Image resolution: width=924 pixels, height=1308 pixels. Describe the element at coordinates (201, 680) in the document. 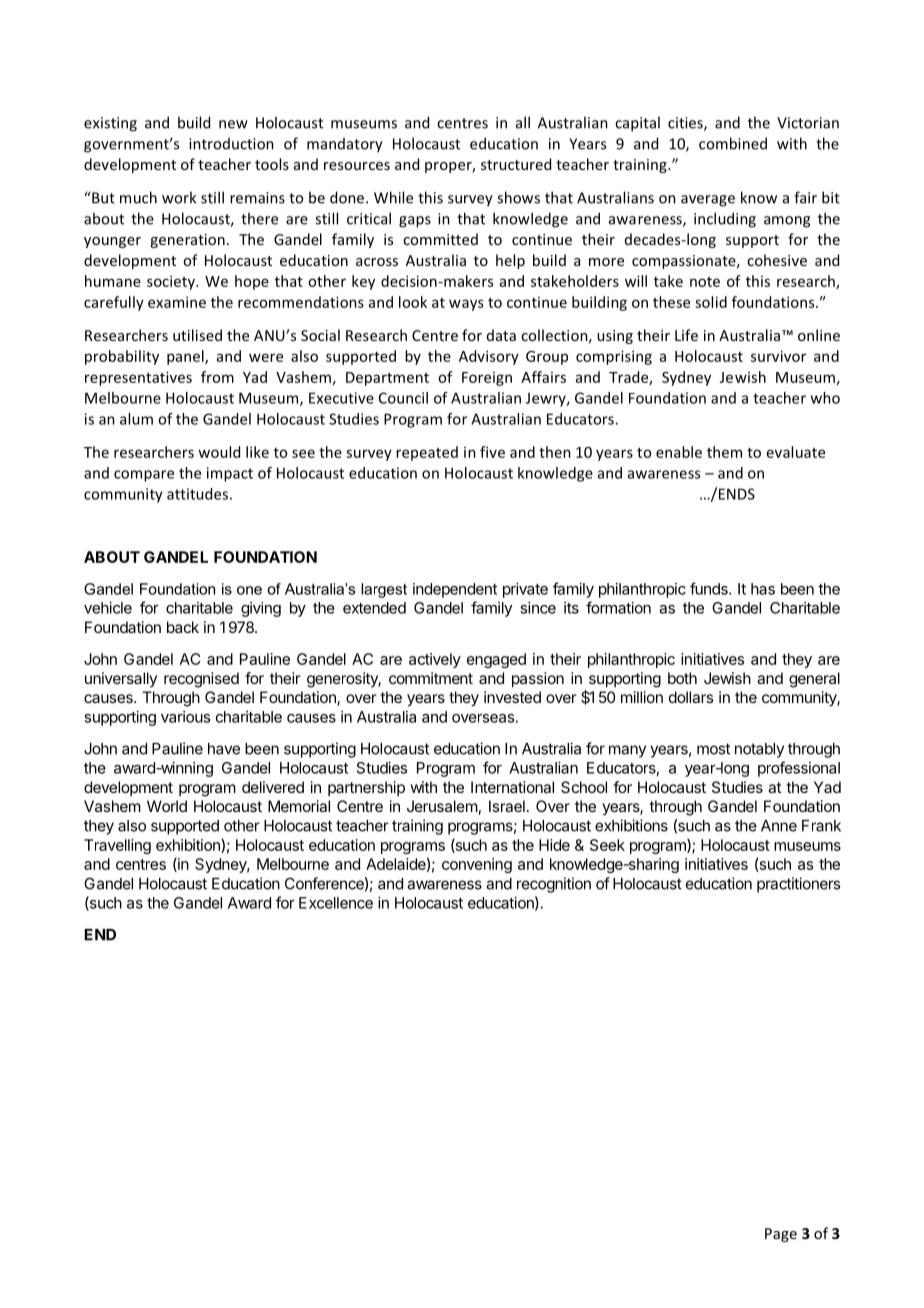

I see `recognised` at that location.
